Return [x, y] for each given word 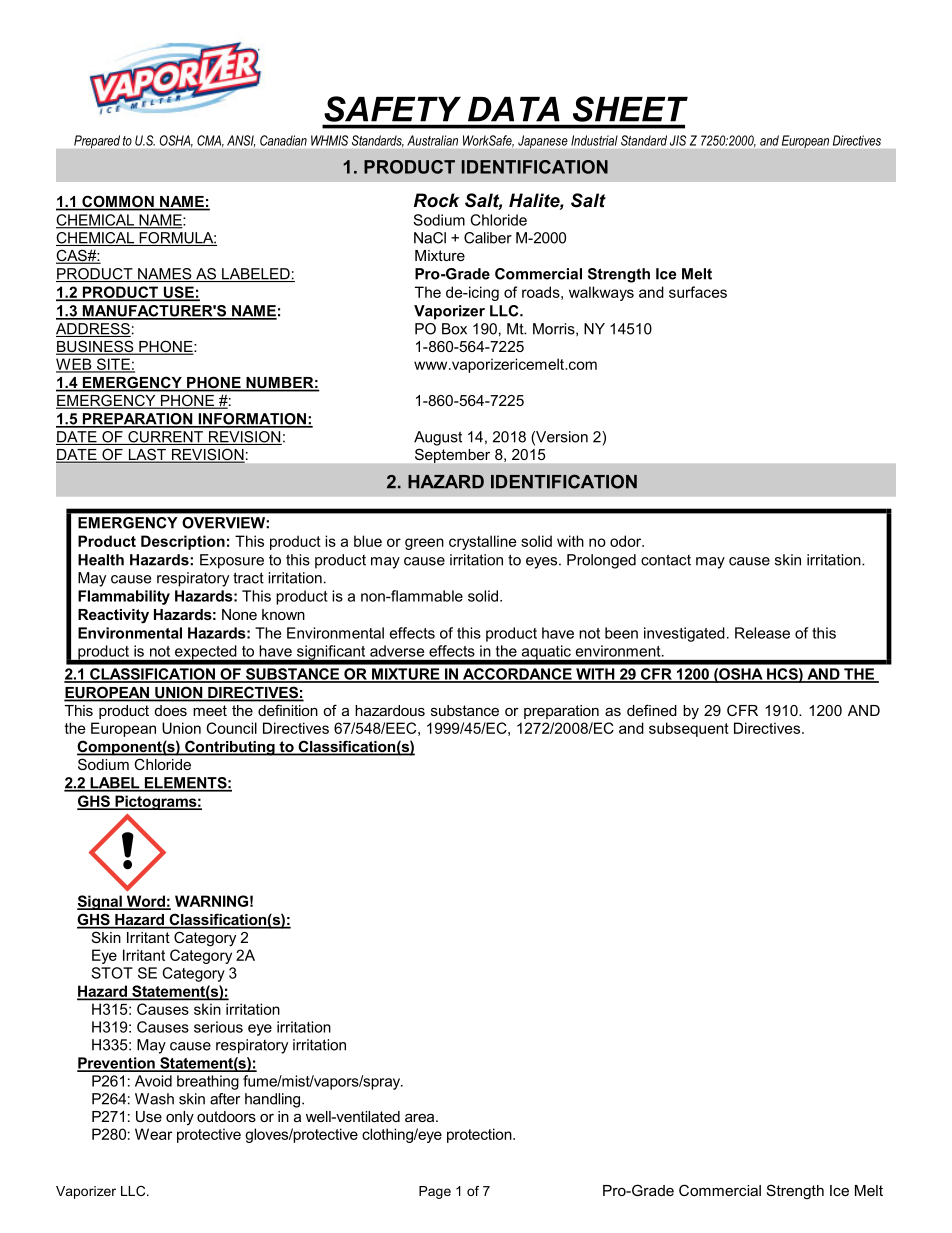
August [438, 438]
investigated [684, 634]
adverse [397, 651]
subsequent [689, 729]
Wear [153, 1134]
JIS [678, 140]
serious [218, 1027]
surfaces [698, 292]
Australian [432, 140]
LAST [147, 456]
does [171, 710]
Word [145, 902]
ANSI [241, 141]
